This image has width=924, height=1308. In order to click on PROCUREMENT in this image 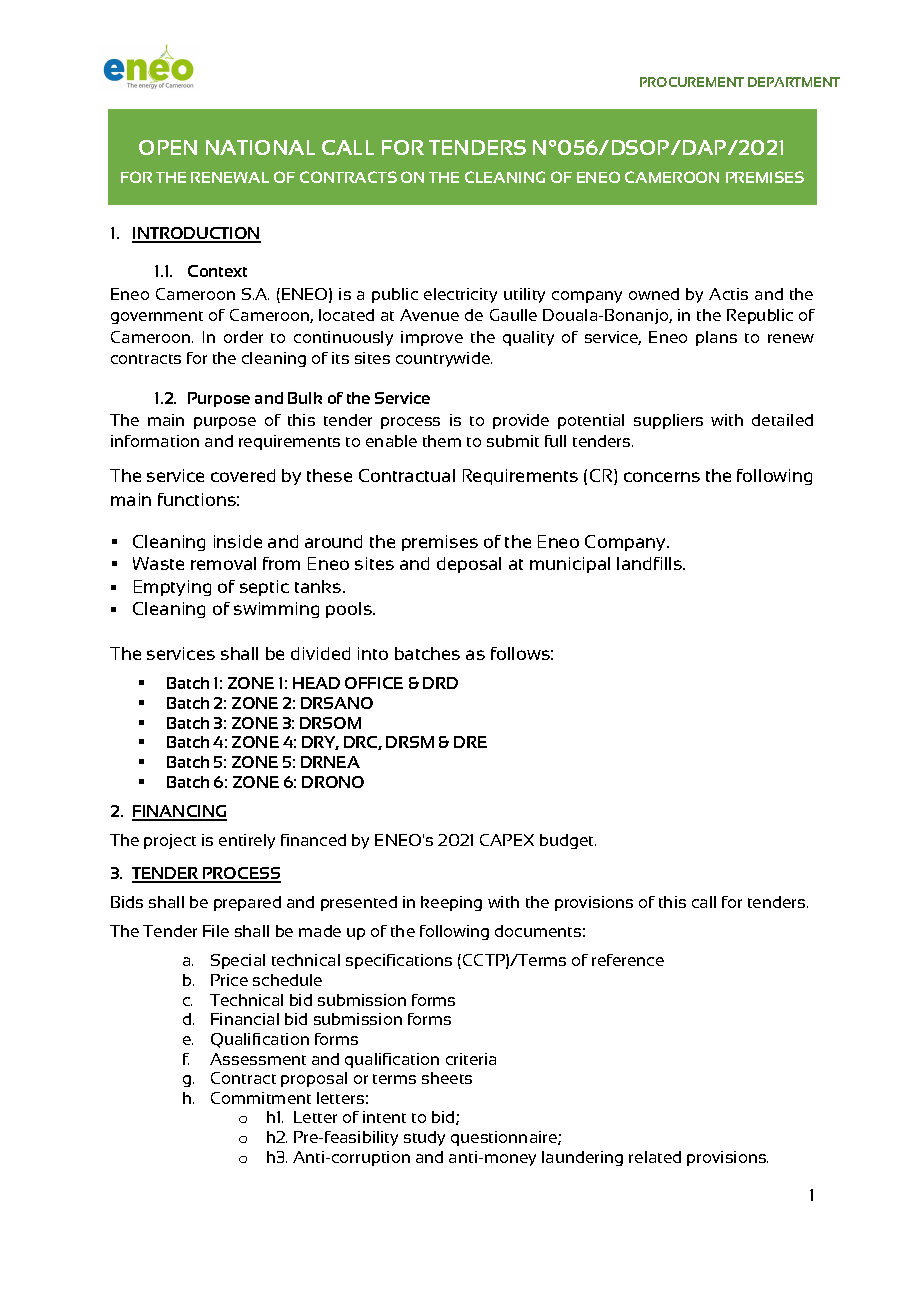, I will do `click(692, 82)`.
